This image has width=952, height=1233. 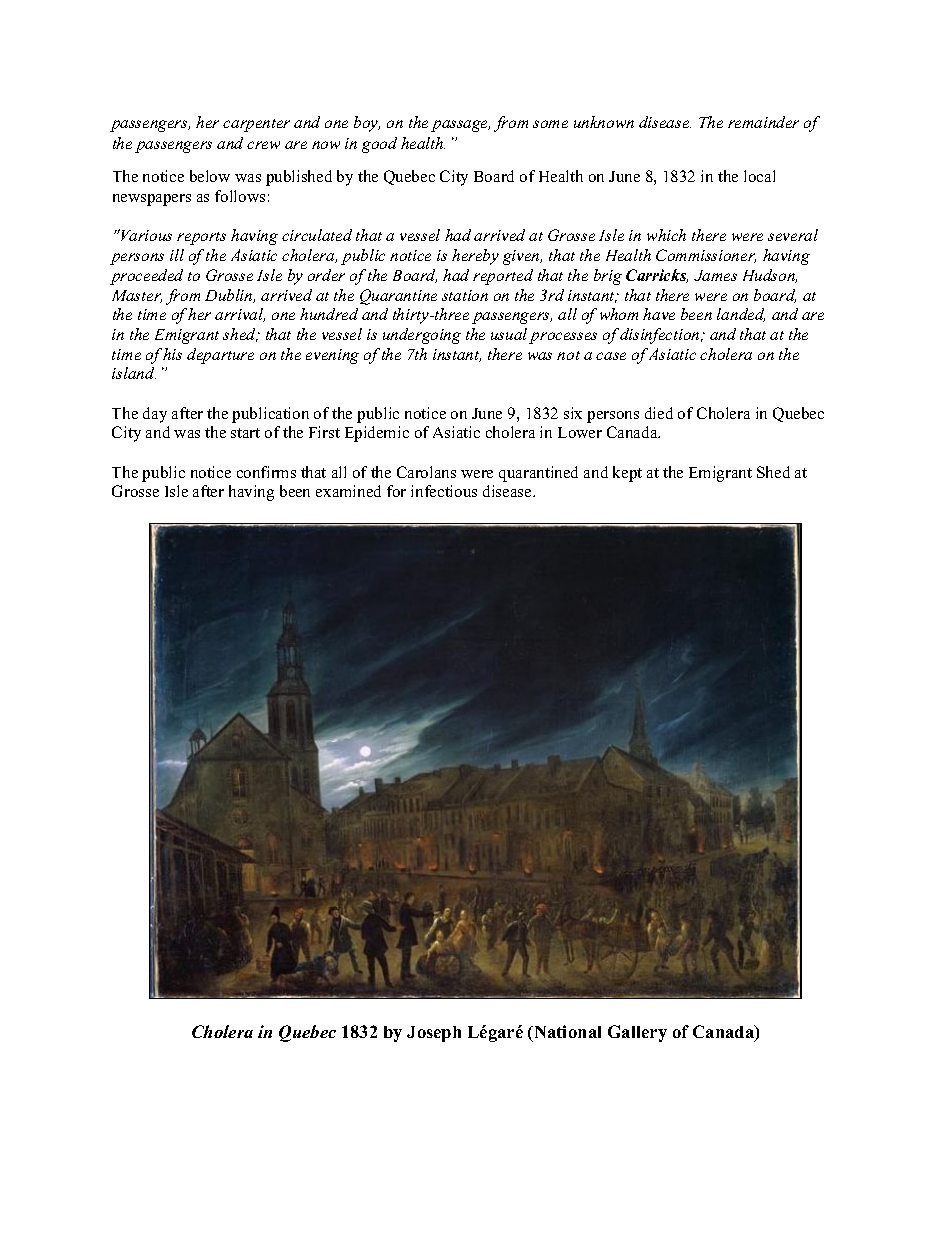 I want to click on confirms, so click(x=266, y=472).
